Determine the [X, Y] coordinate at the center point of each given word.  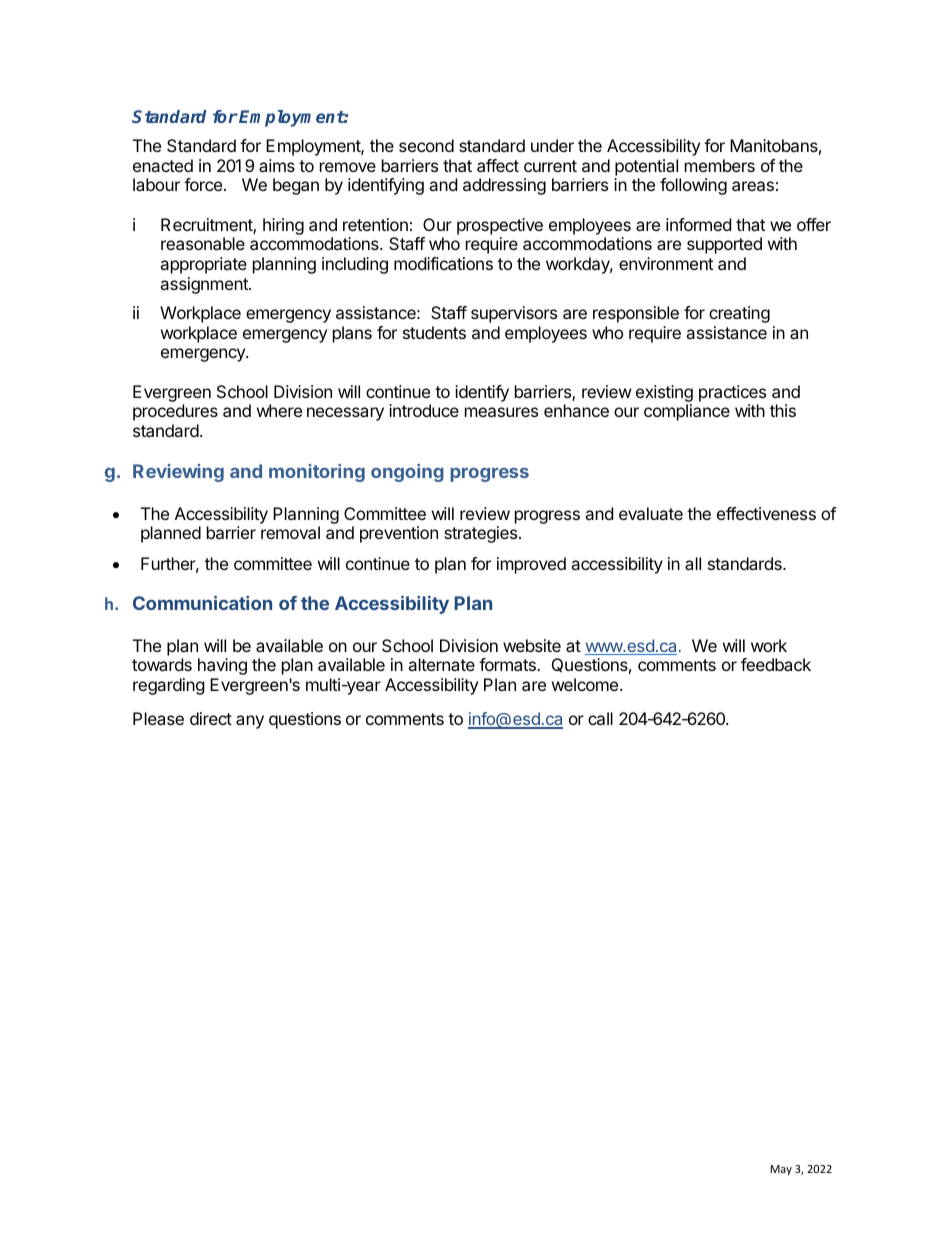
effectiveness [766, 513]
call [600, 718]
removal [290, 532]
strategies [482, 534]
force [203, 184]
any [250, 722]
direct [211, 718]
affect [498, 165]
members [720, 165]
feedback [776, 664]
